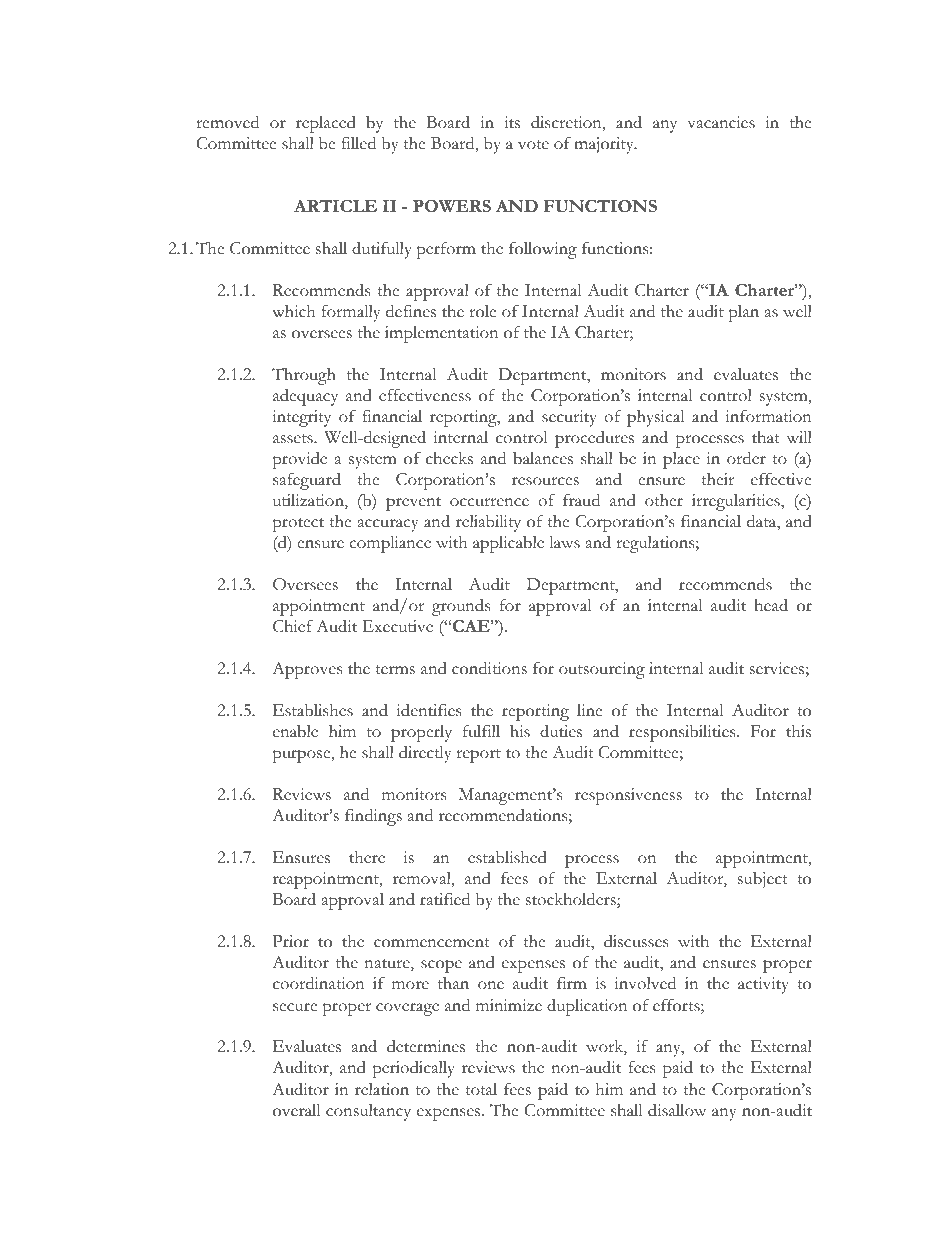 The width and height of the document is (952, 1233). Describe the element at coordinates (304, 376) in the document. I see `Through` at that location.
